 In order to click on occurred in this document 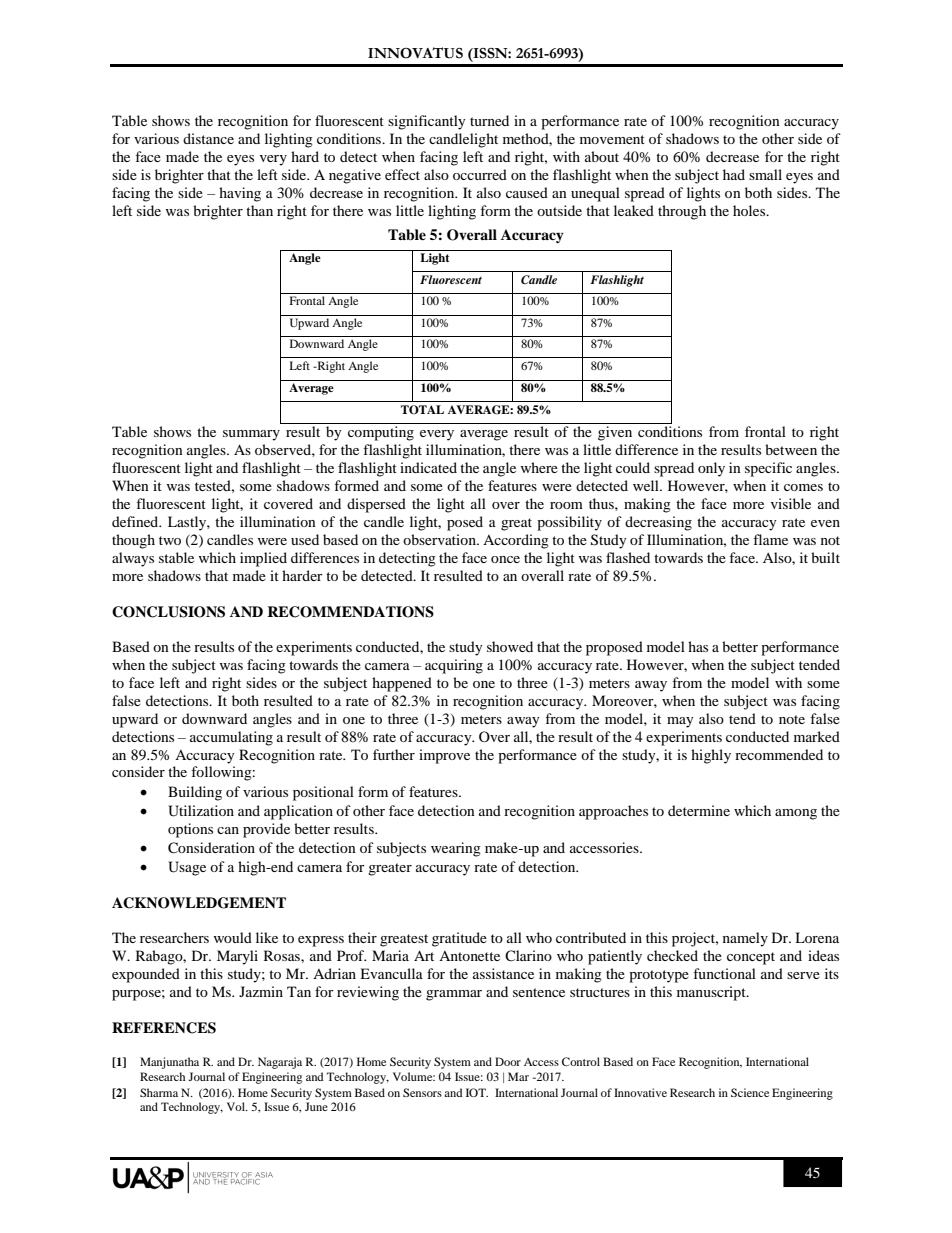, I will do `click(480, 174)`.
